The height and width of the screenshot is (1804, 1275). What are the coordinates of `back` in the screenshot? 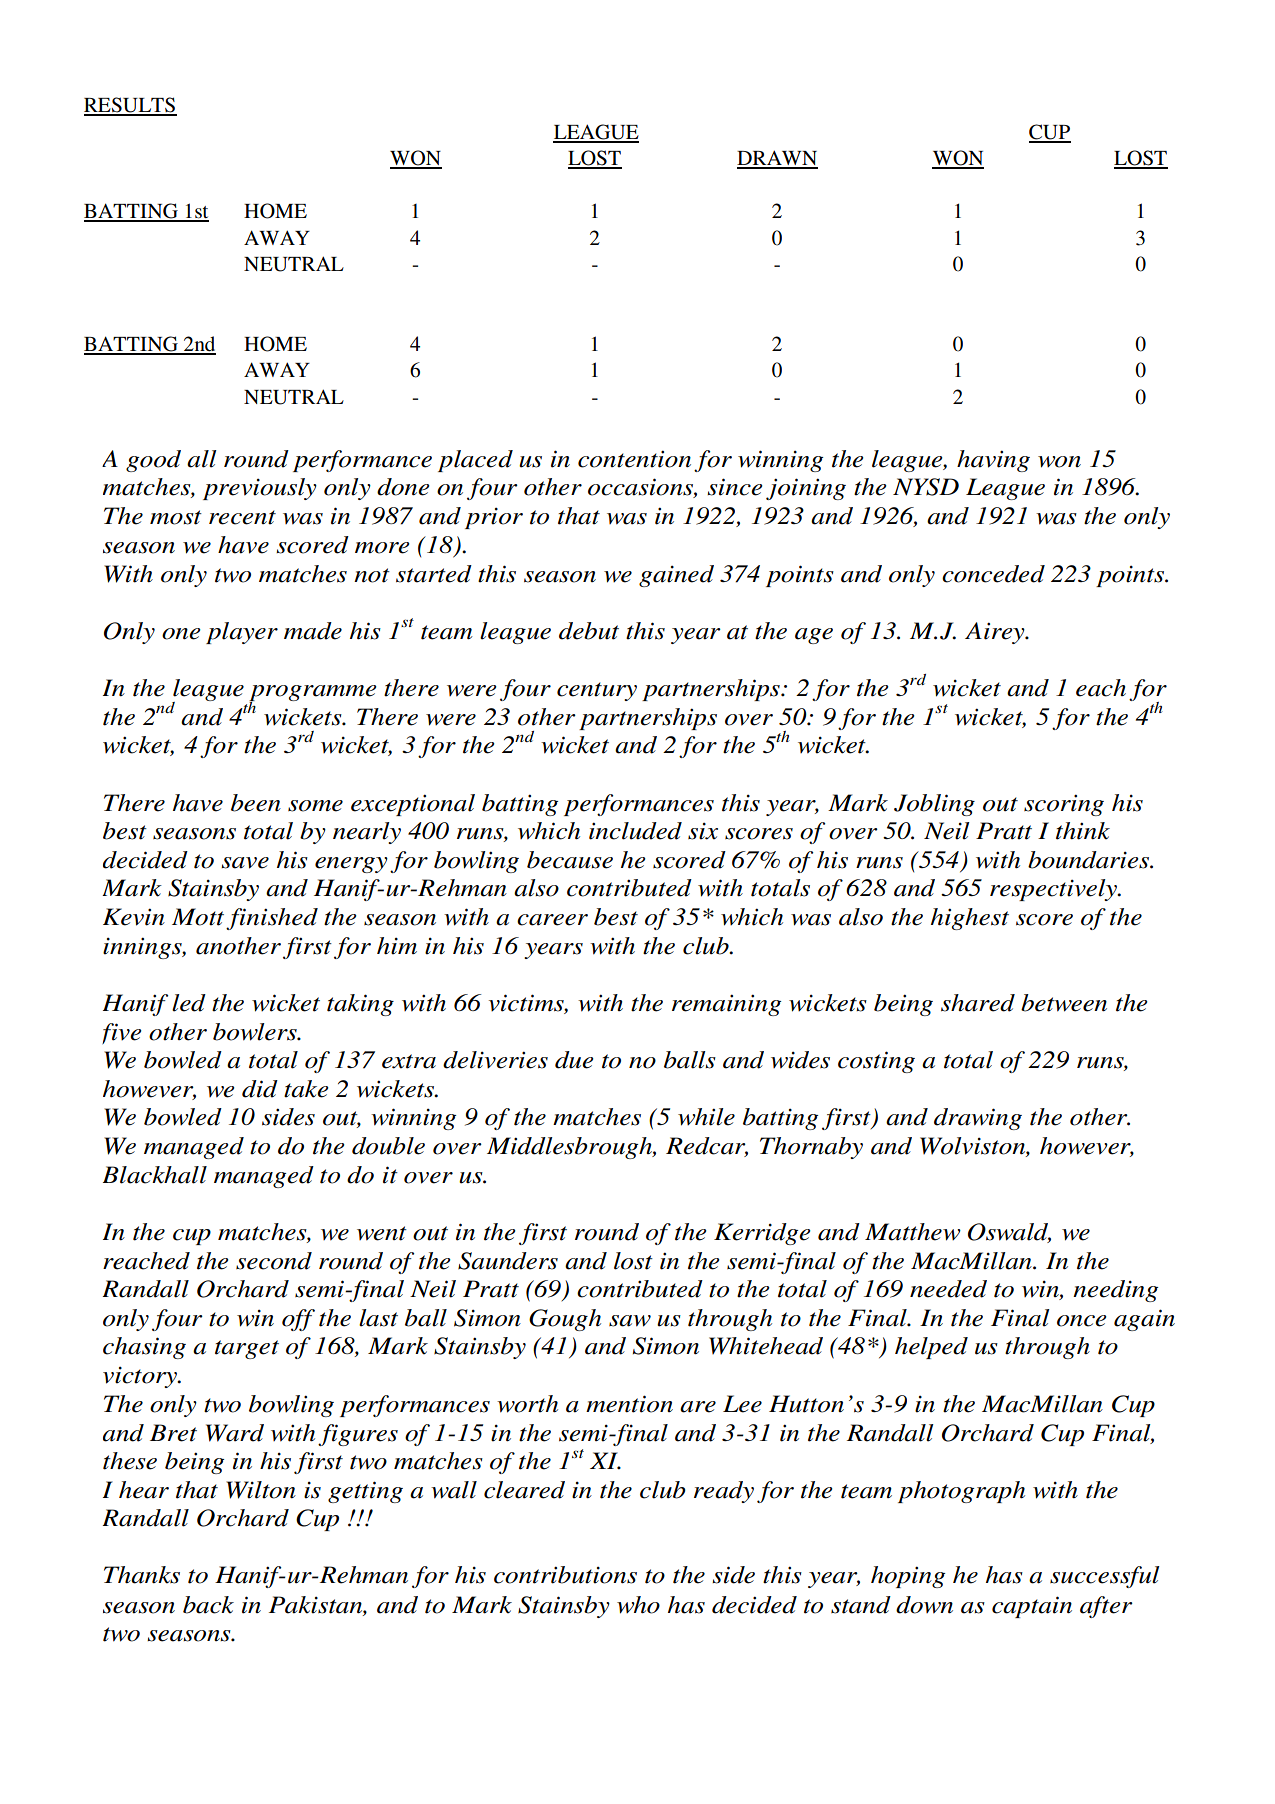 It's located at (208, 1605).
